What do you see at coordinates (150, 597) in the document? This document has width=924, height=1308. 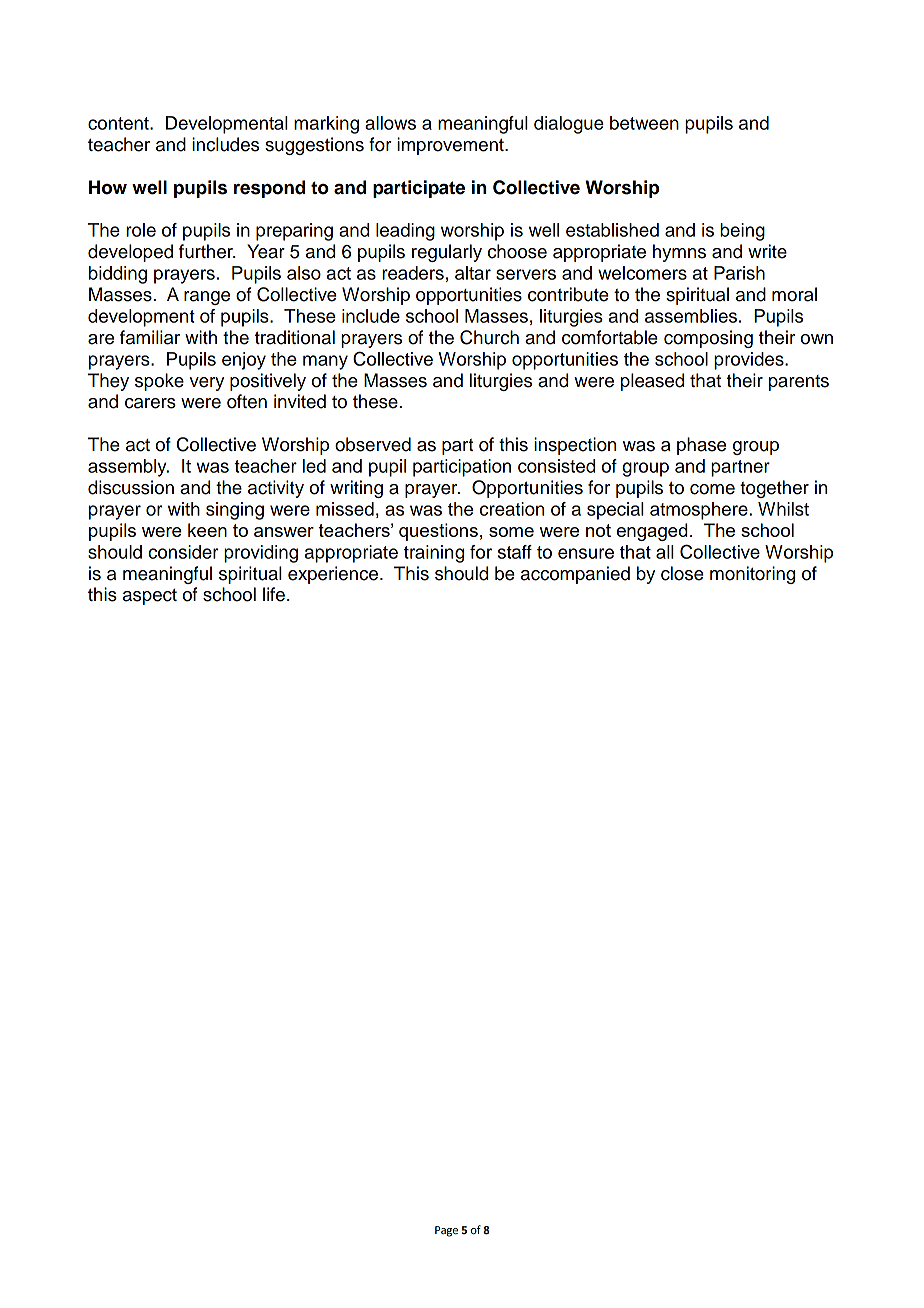 I see `aspect` at bounding box center [150, 597].
